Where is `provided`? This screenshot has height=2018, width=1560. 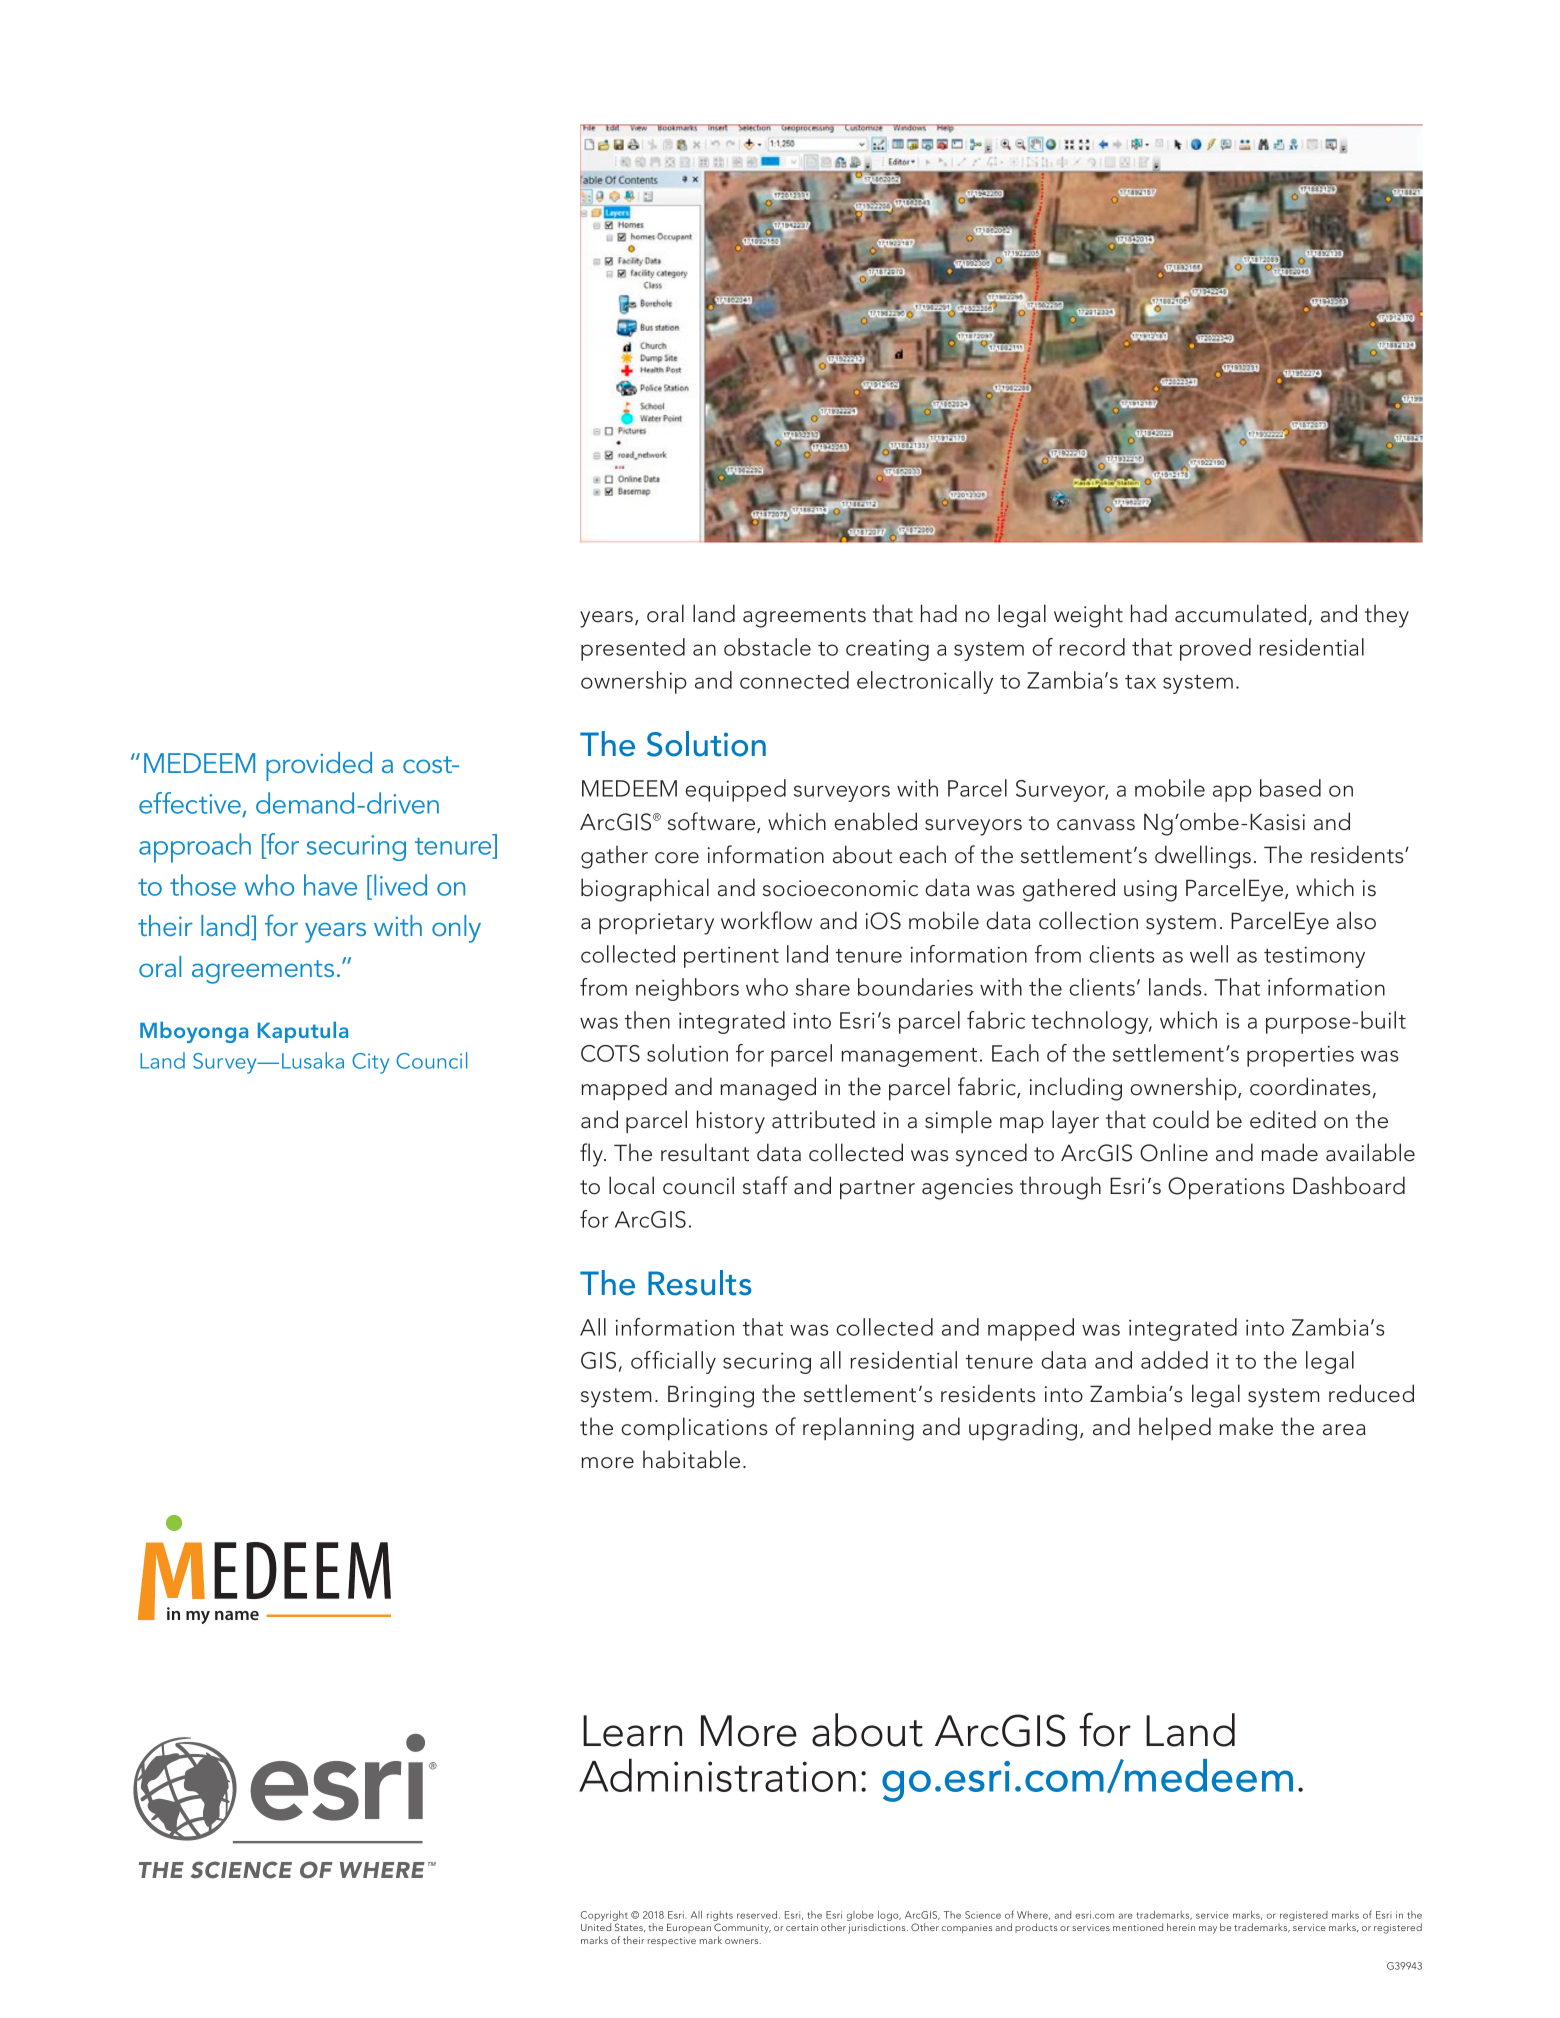 provided is located at coordinates (319, 766).
